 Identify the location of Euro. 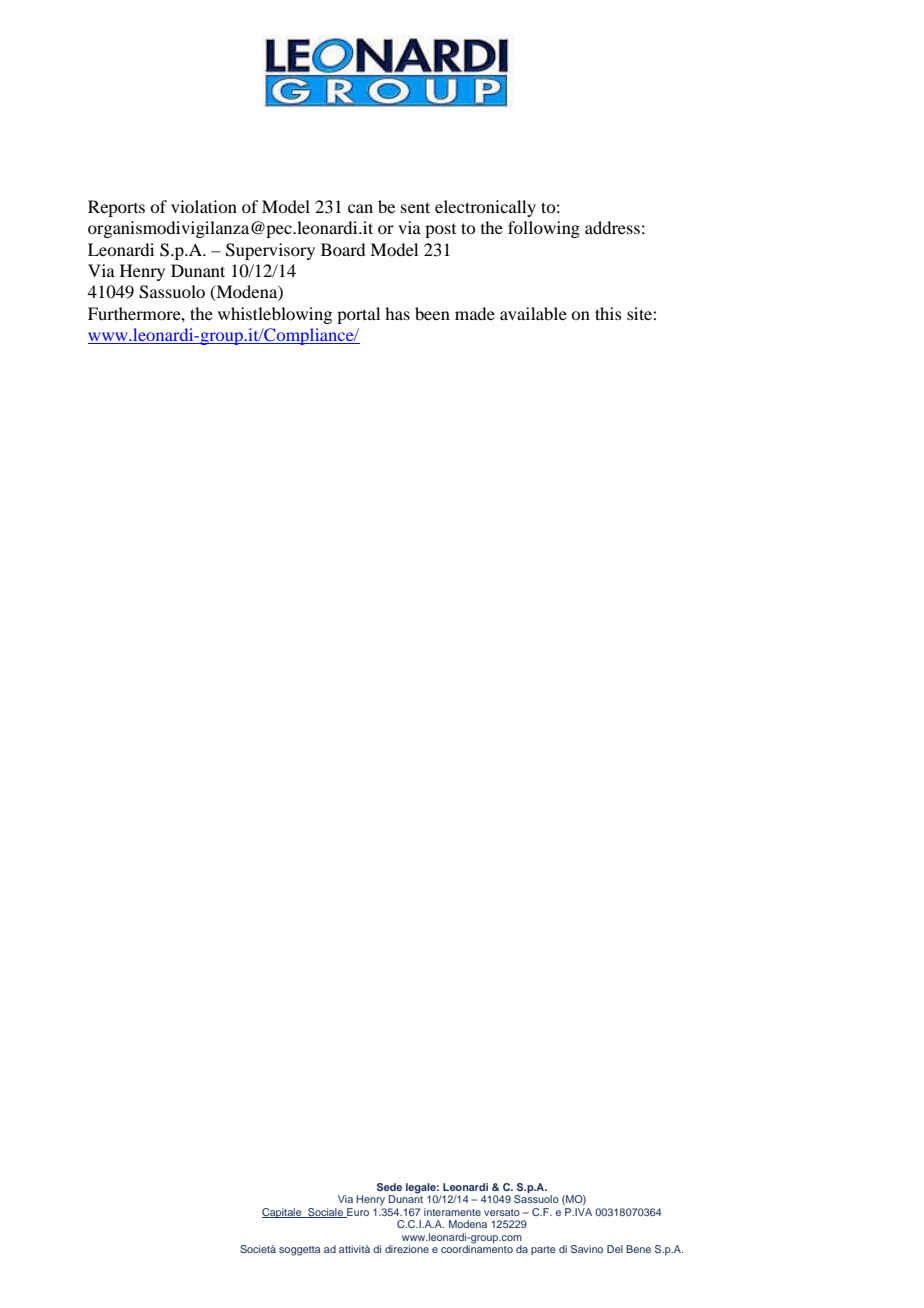
(357, 1213).
